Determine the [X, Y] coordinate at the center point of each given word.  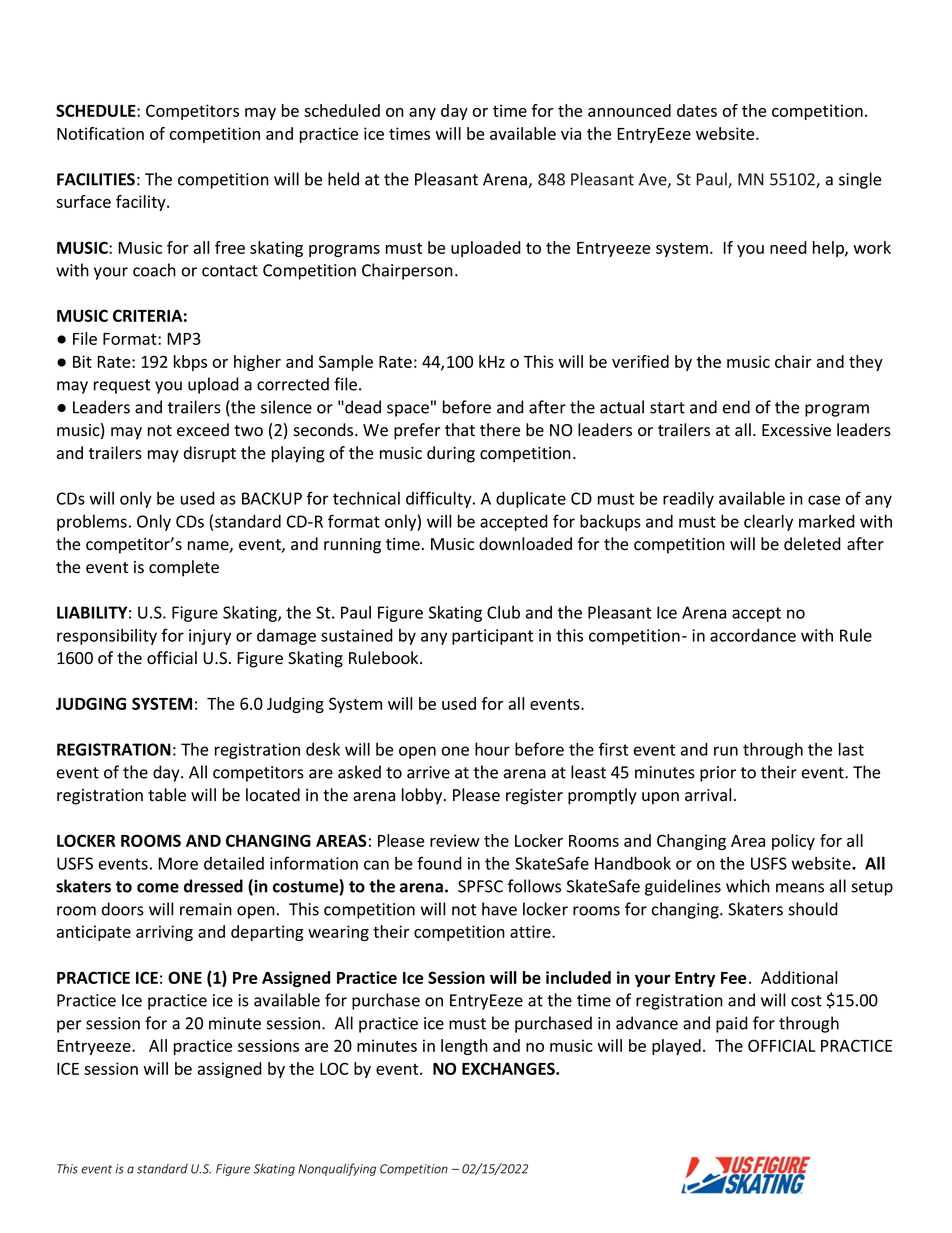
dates [697, 110]
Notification [100, 133]
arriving [164, 933]
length [464, 1047]
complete [184, 568]
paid [732, 1024]
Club [503, 612]
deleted [812, 544]
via [571, 133]
